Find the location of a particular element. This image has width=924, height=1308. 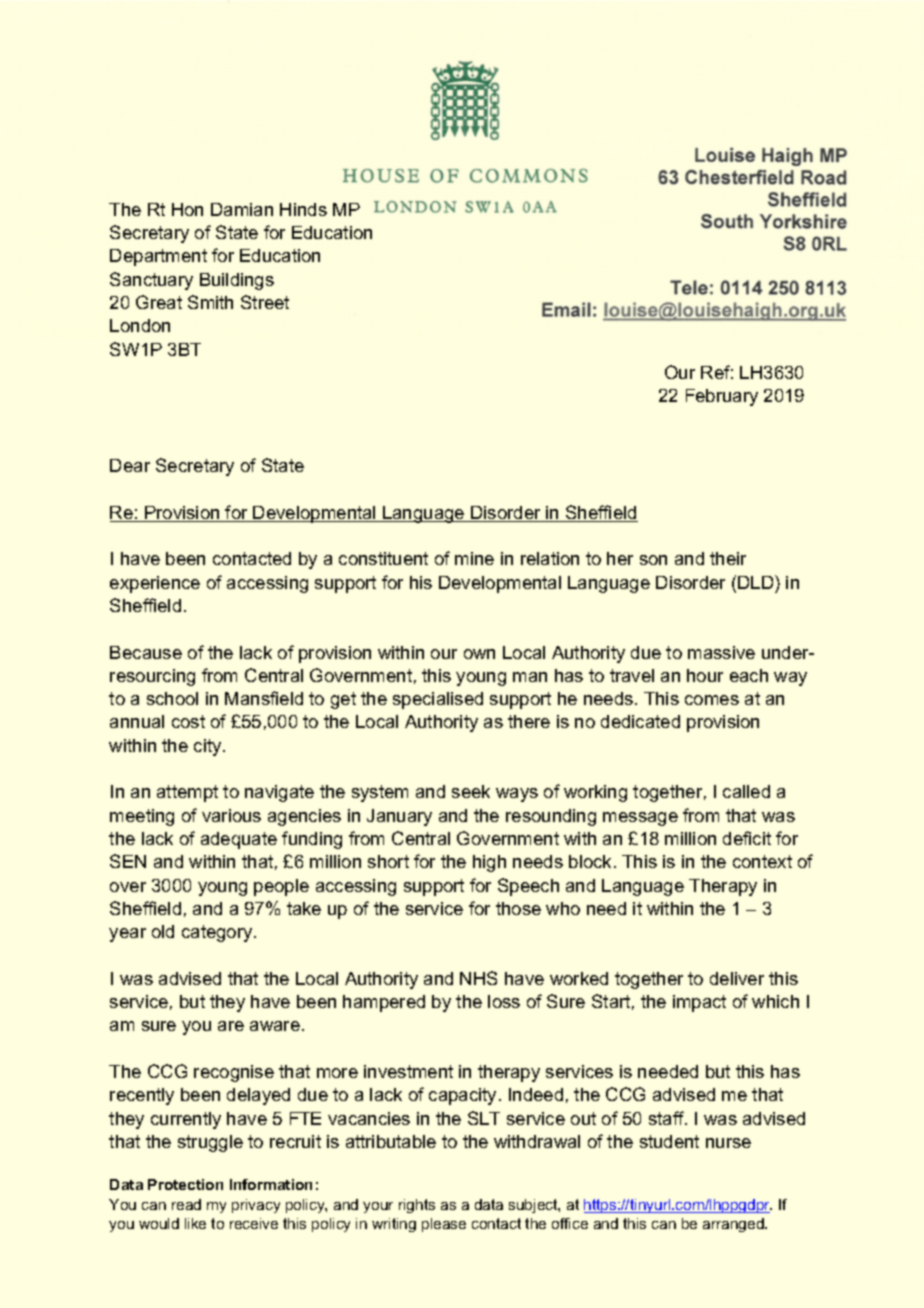

context is located at coordinates (762, 861).
